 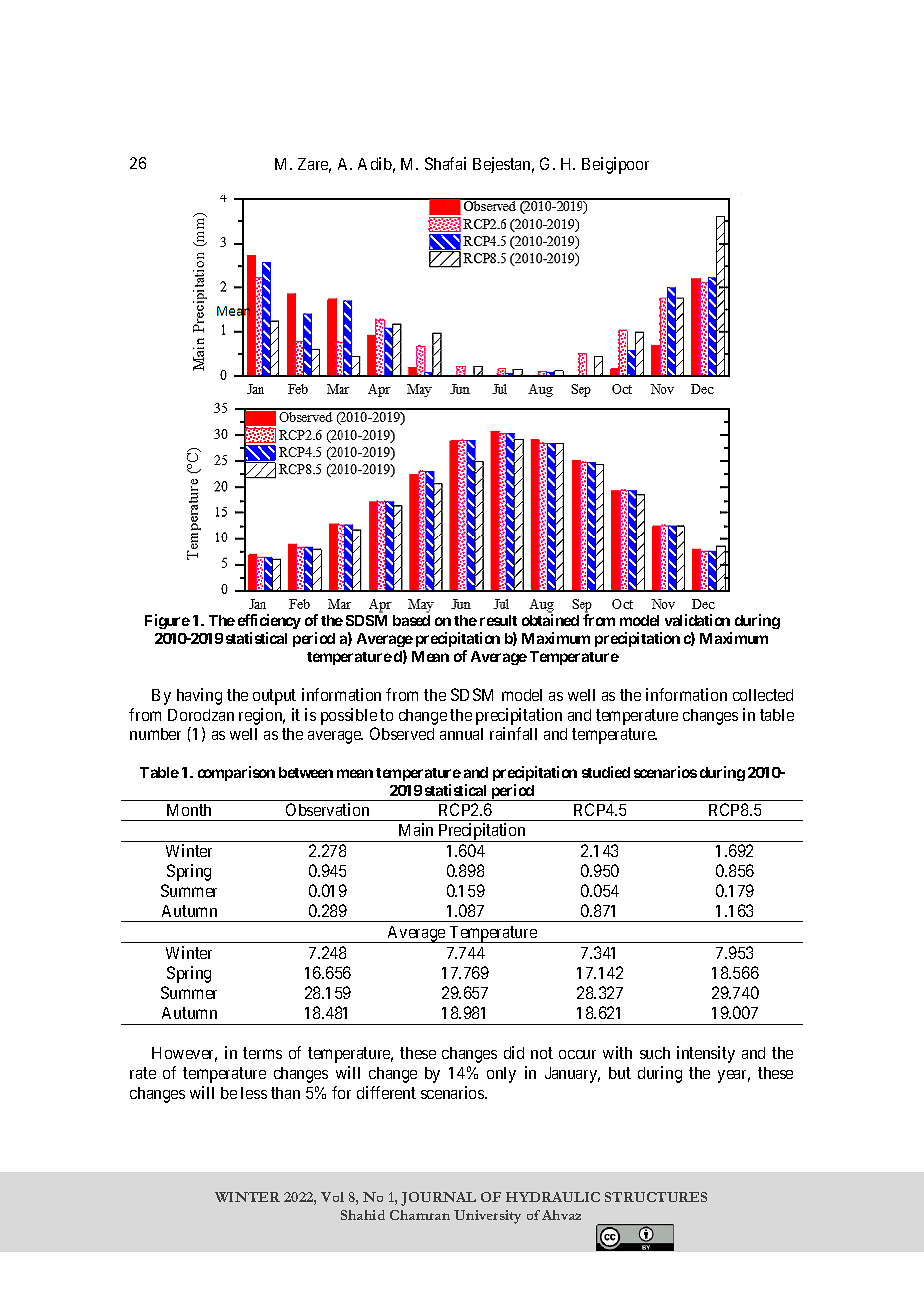 What do you see at coordinates (655, 1053) in the page?
I see `such` at bounding box center [655, 1053].
